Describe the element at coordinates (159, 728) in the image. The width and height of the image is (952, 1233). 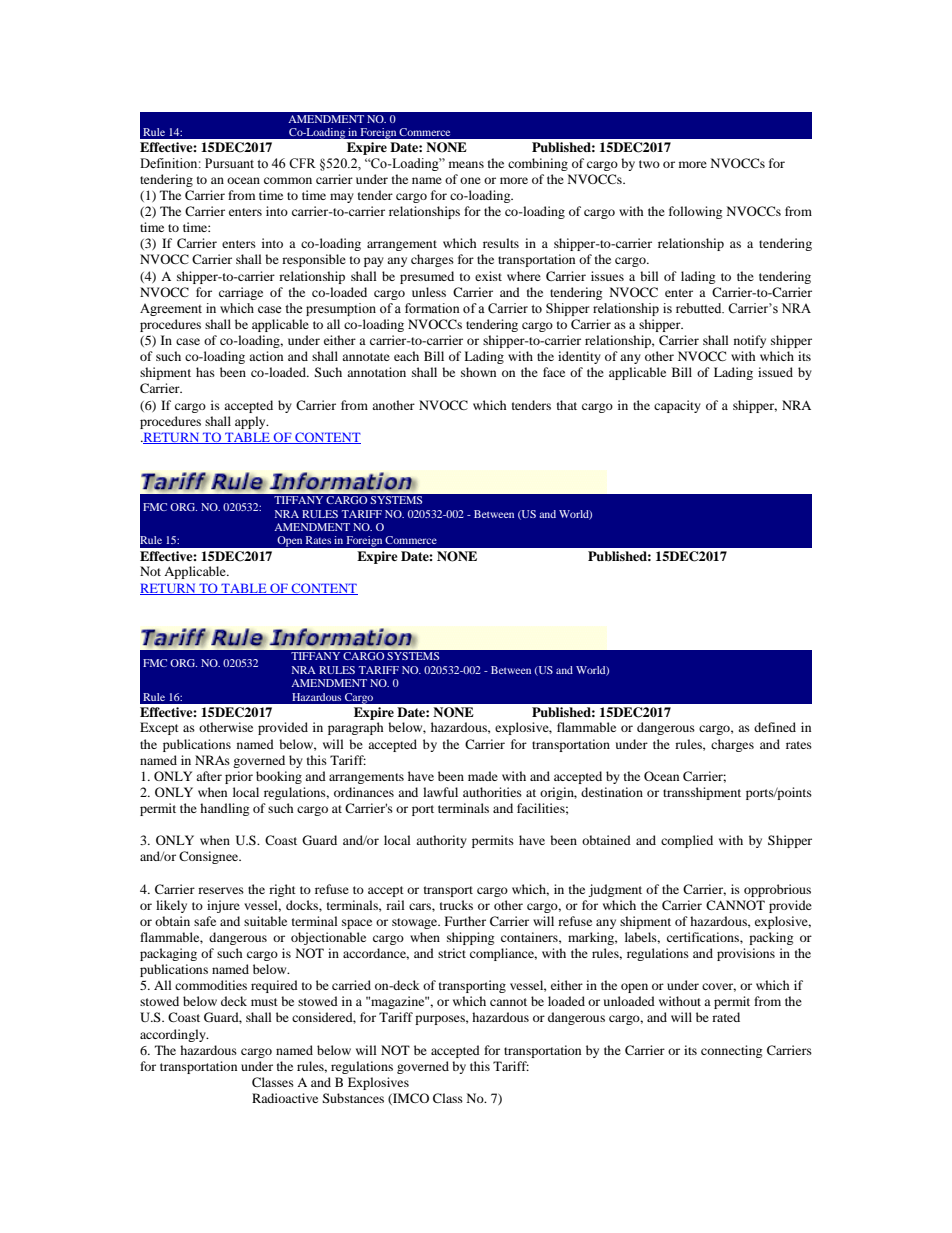
I see `Except` at that location.
